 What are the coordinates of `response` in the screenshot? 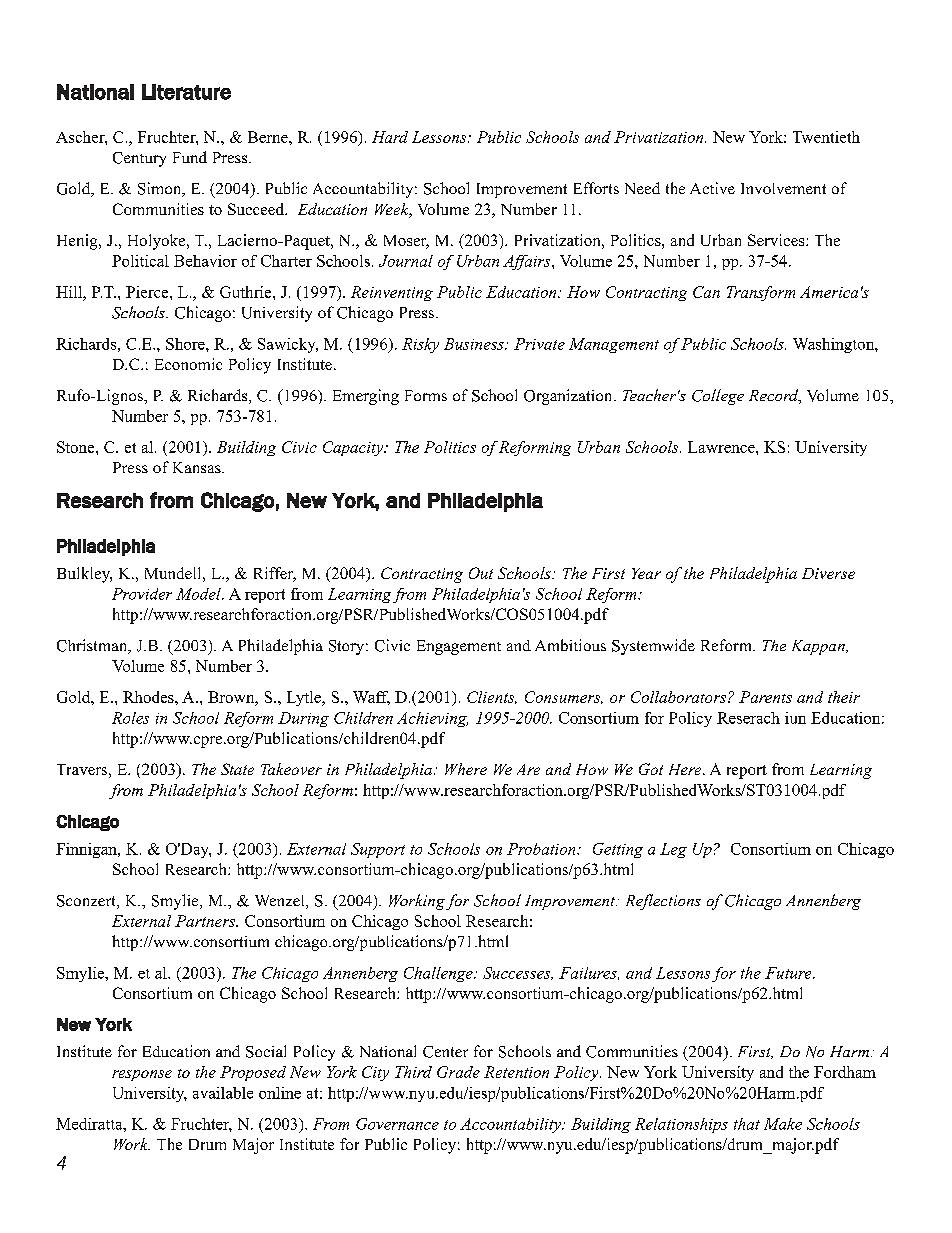 It's located at (142, 1075).
